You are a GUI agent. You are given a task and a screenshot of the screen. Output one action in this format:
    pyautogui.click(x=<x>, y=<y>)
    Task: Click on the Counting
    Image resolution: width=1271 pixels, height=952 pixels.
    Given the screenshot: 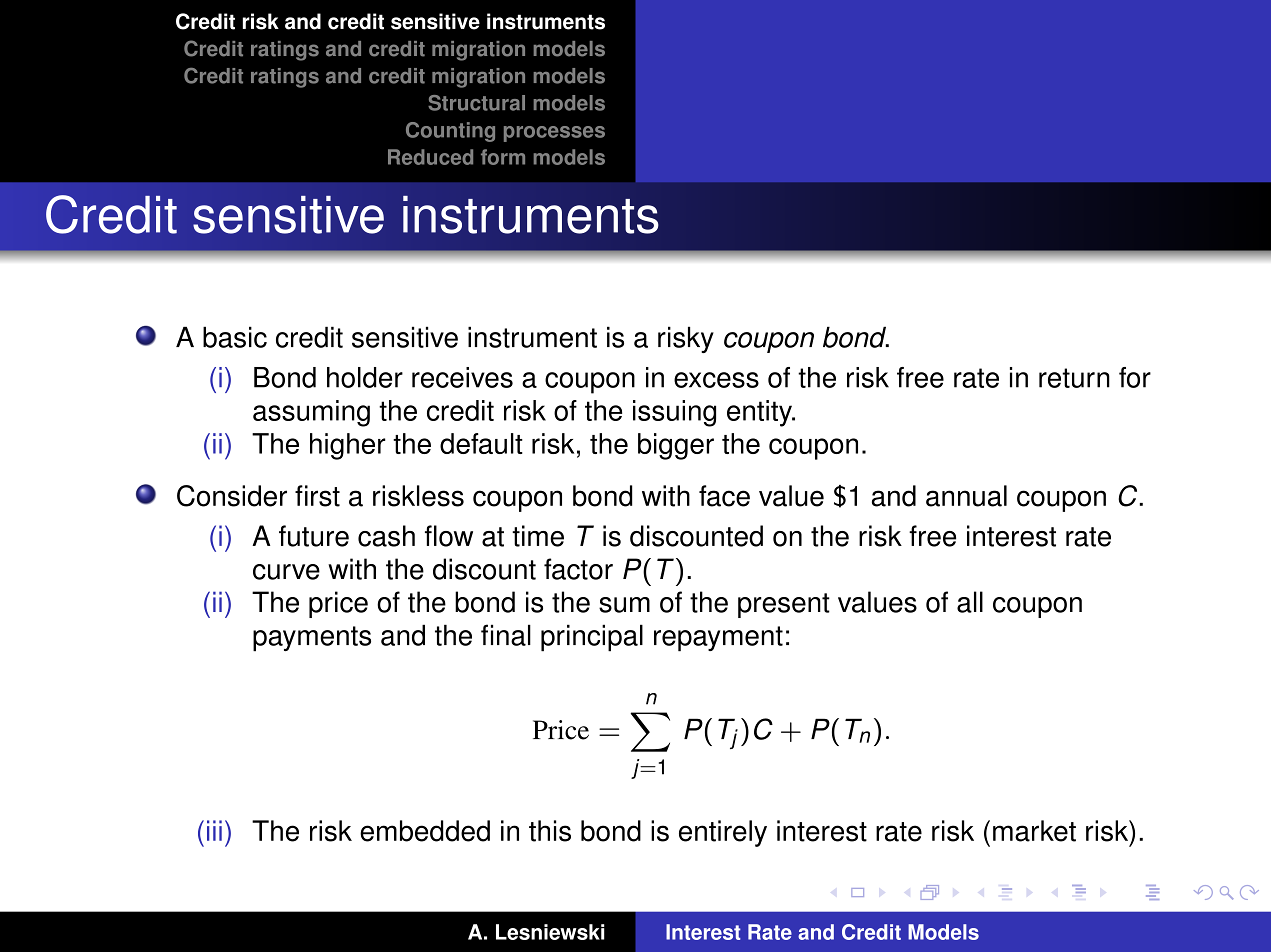 What is the action you would take?
    pyautogui.click(x=450, y=132)
